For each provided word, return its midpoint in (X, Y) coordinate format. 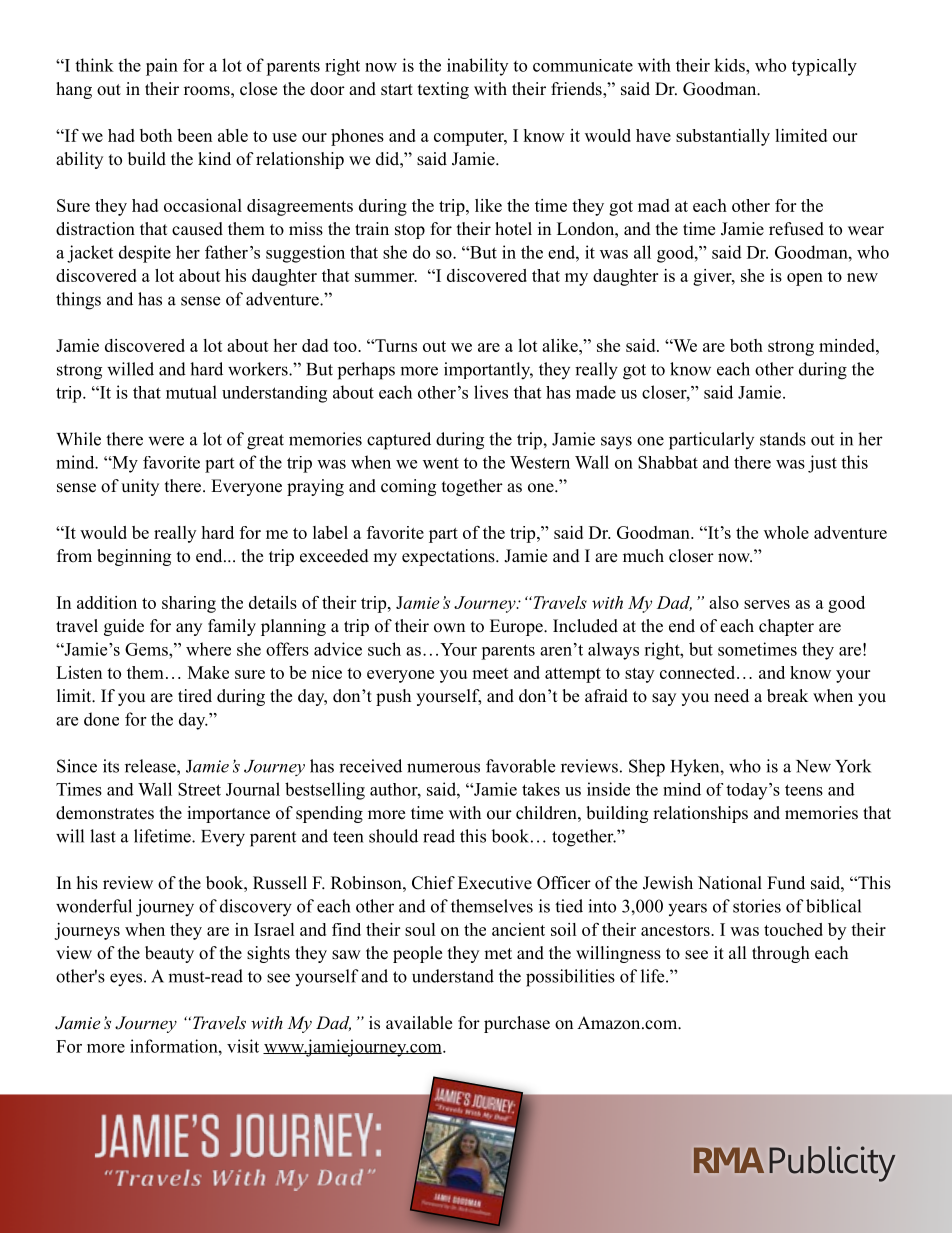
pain (162, 67)
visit (243, 1046)
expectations (449, 557)
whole (786, 532)
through (781, 954)
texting (443, 90)
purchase (517, 1024)
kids (730, 65)
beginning (134, 557)
